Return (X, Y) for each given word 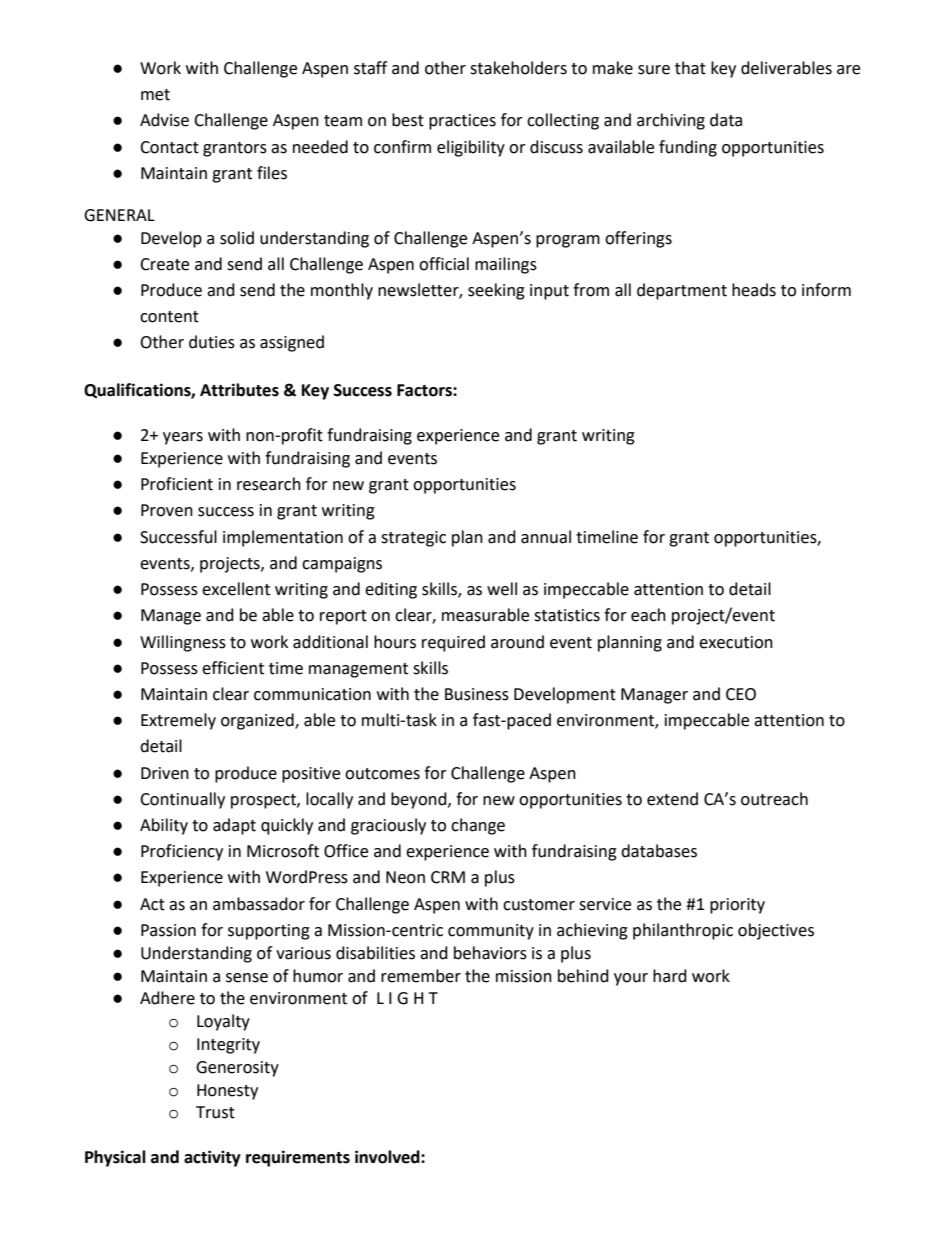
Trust (215, 1112)
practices (462, 122)
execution (736, 642)
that (690, 68)
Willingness (183, 643)
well (502, 589)
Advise (164, 120)
